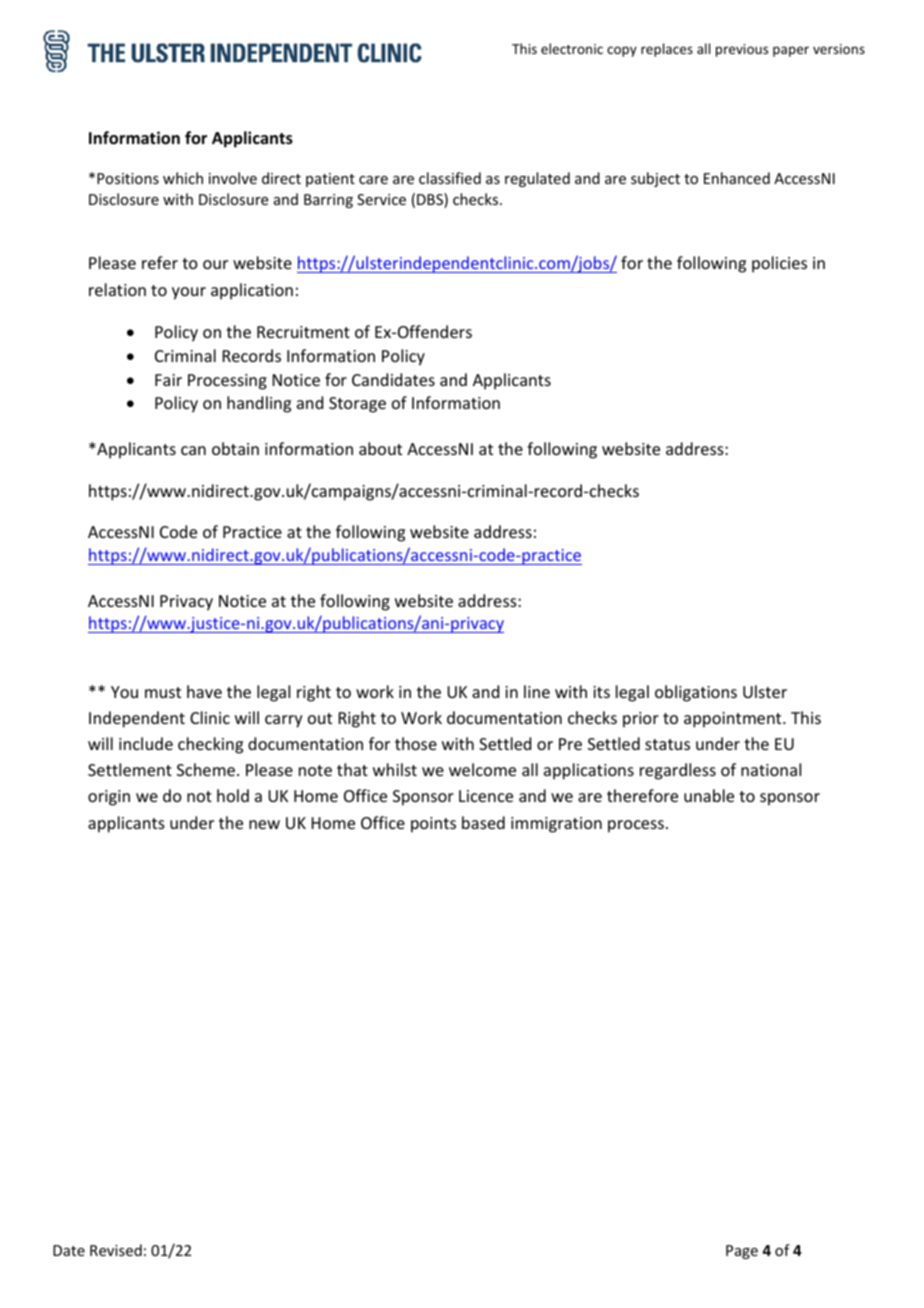  What do you see at coordinates (357, 405) in the document?
I see `Storage` at bounding box center [357, 405].
